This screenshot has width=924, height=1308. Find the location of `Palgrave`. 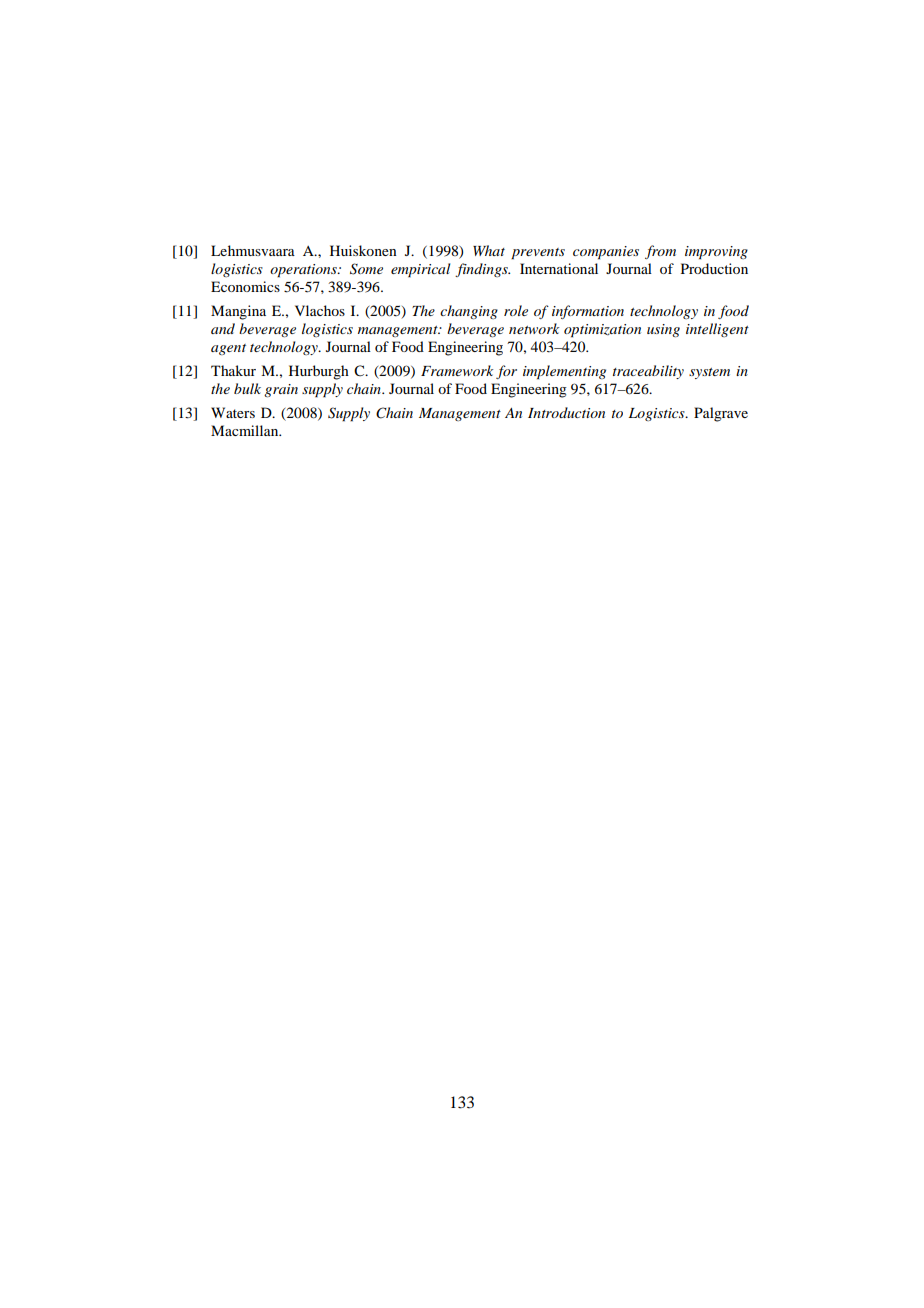

Palgrave is located at coordinates (721, 414).
